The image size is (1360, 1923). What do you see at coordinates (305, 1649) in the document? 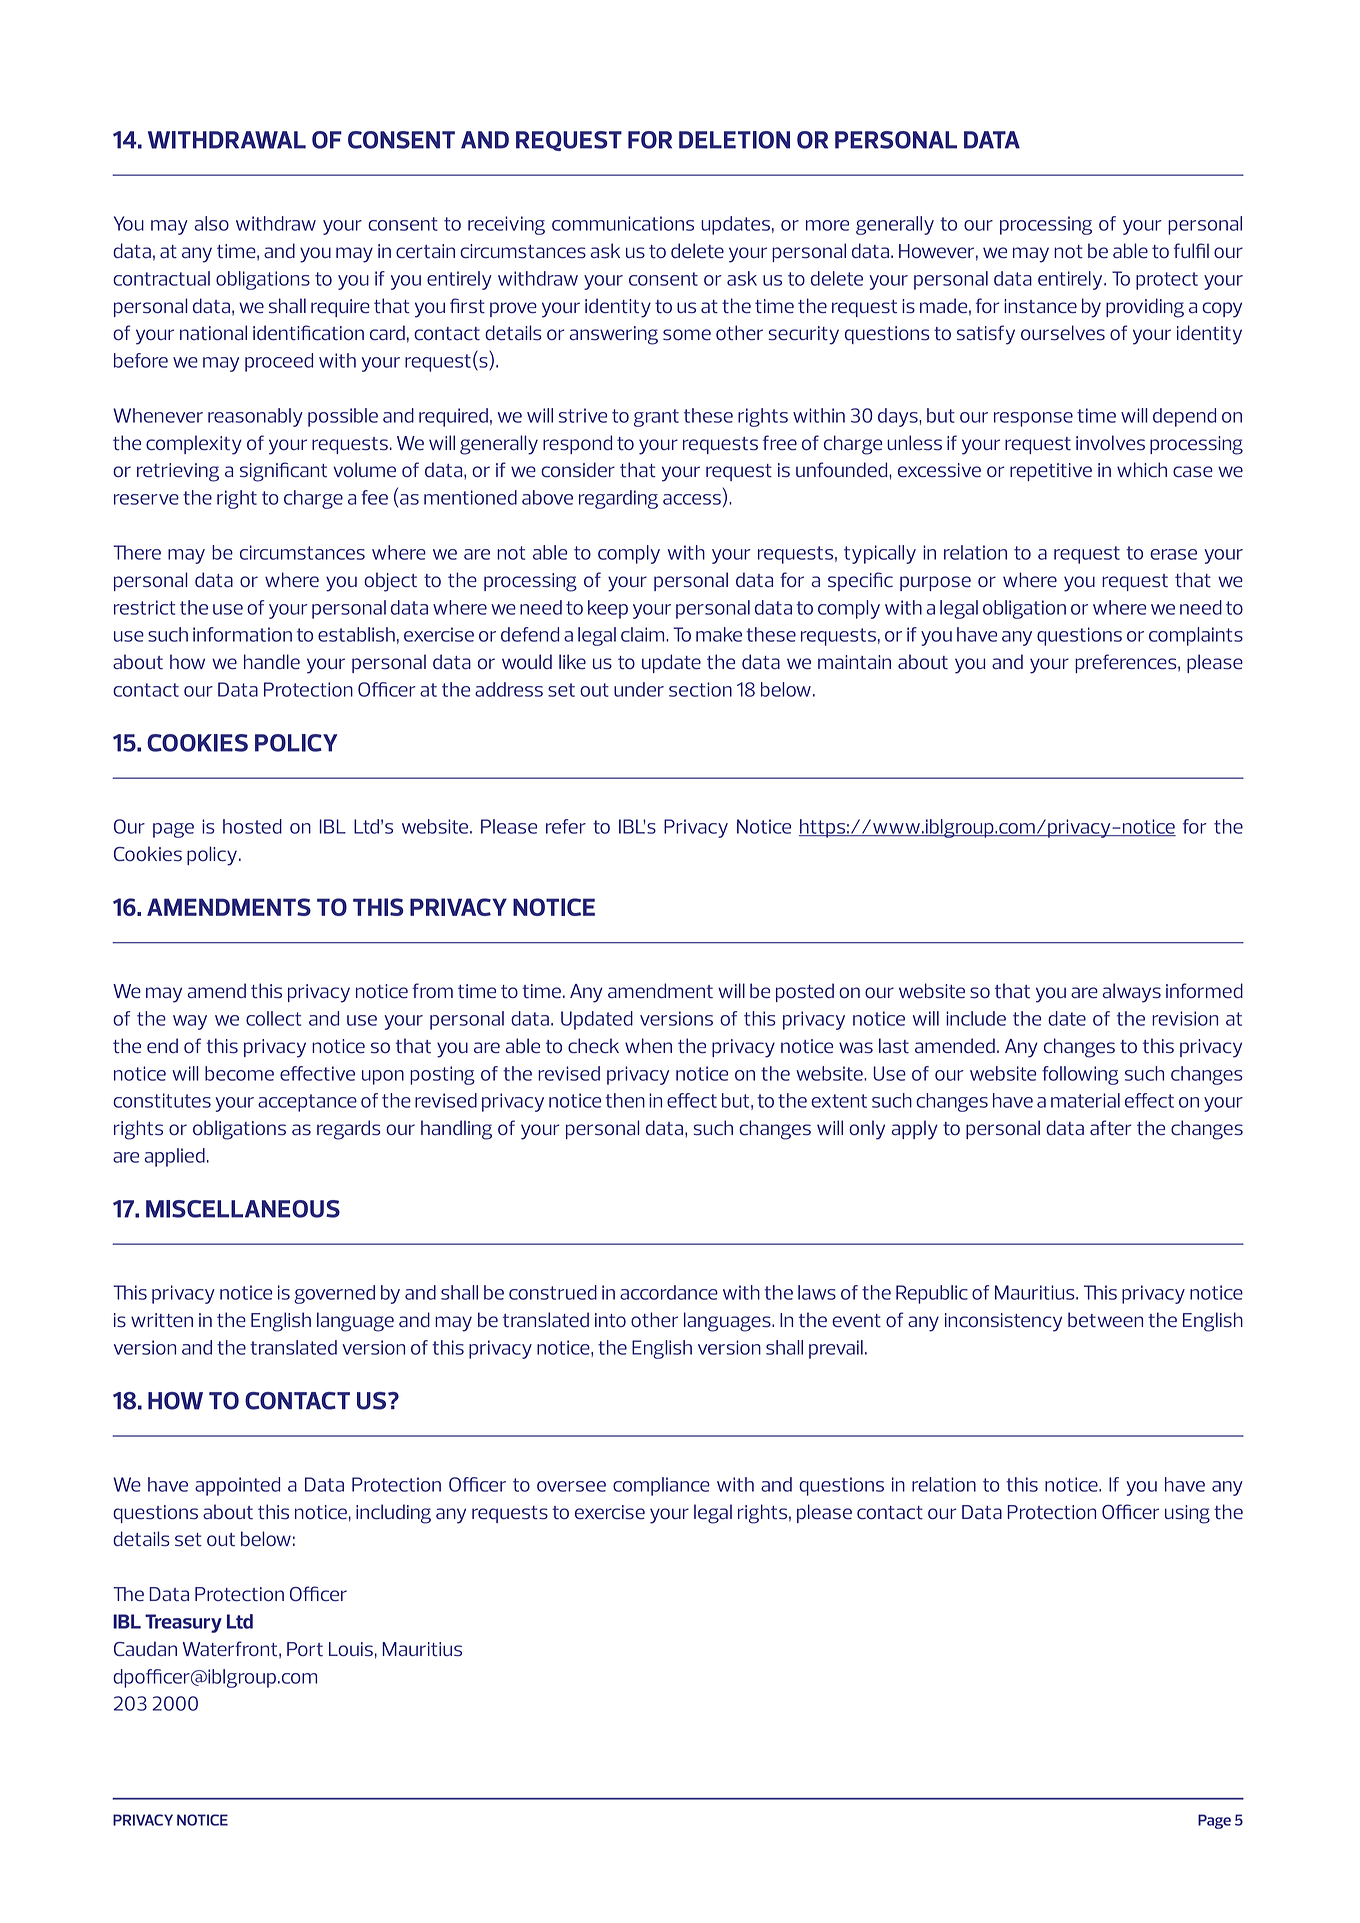
I see `Port` at bounding box center [305, 1649].
